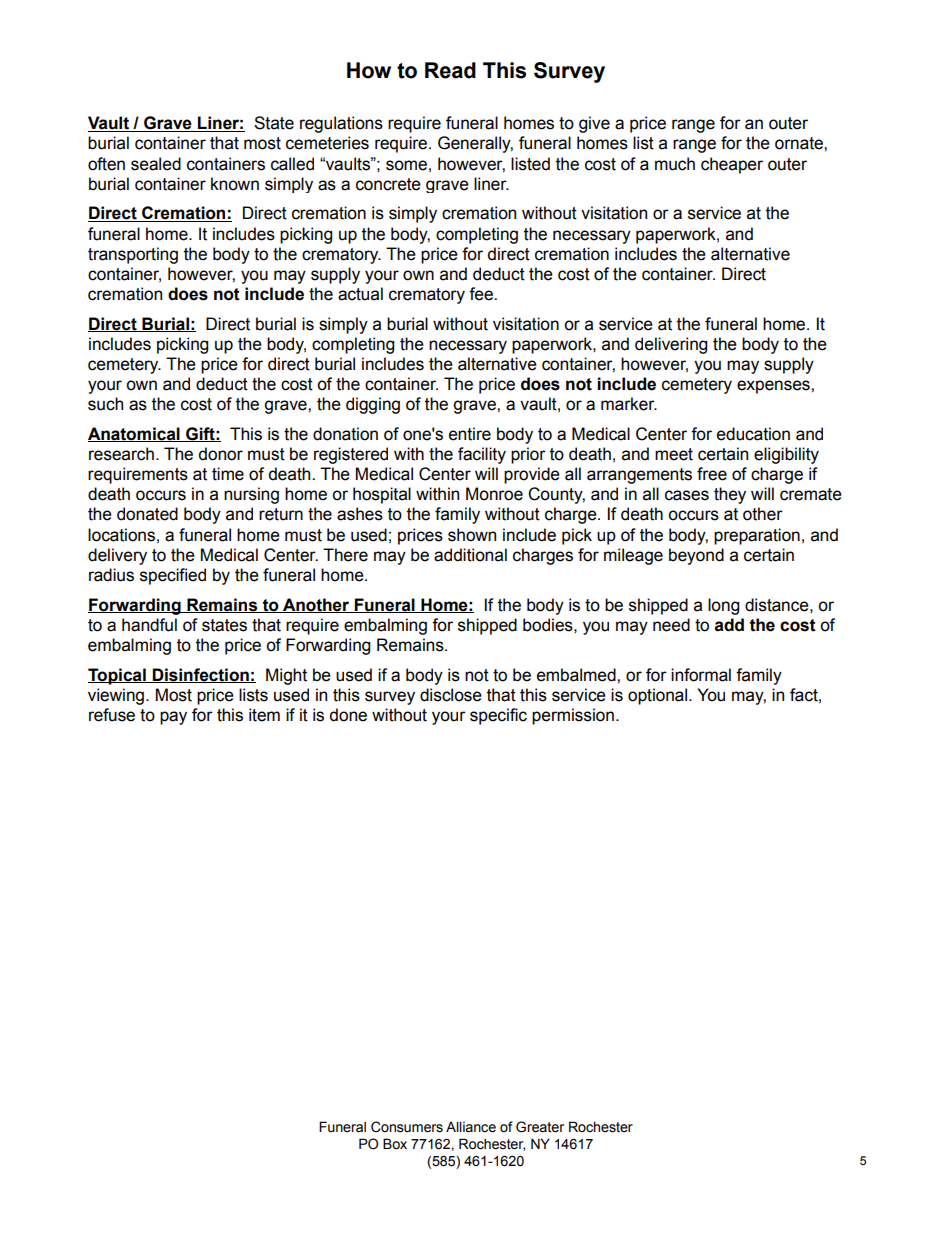 This screenshot has width=952, height=1233. Describe the element at coordinates (753, 434) in the screenshot. I see `education` at that location.
